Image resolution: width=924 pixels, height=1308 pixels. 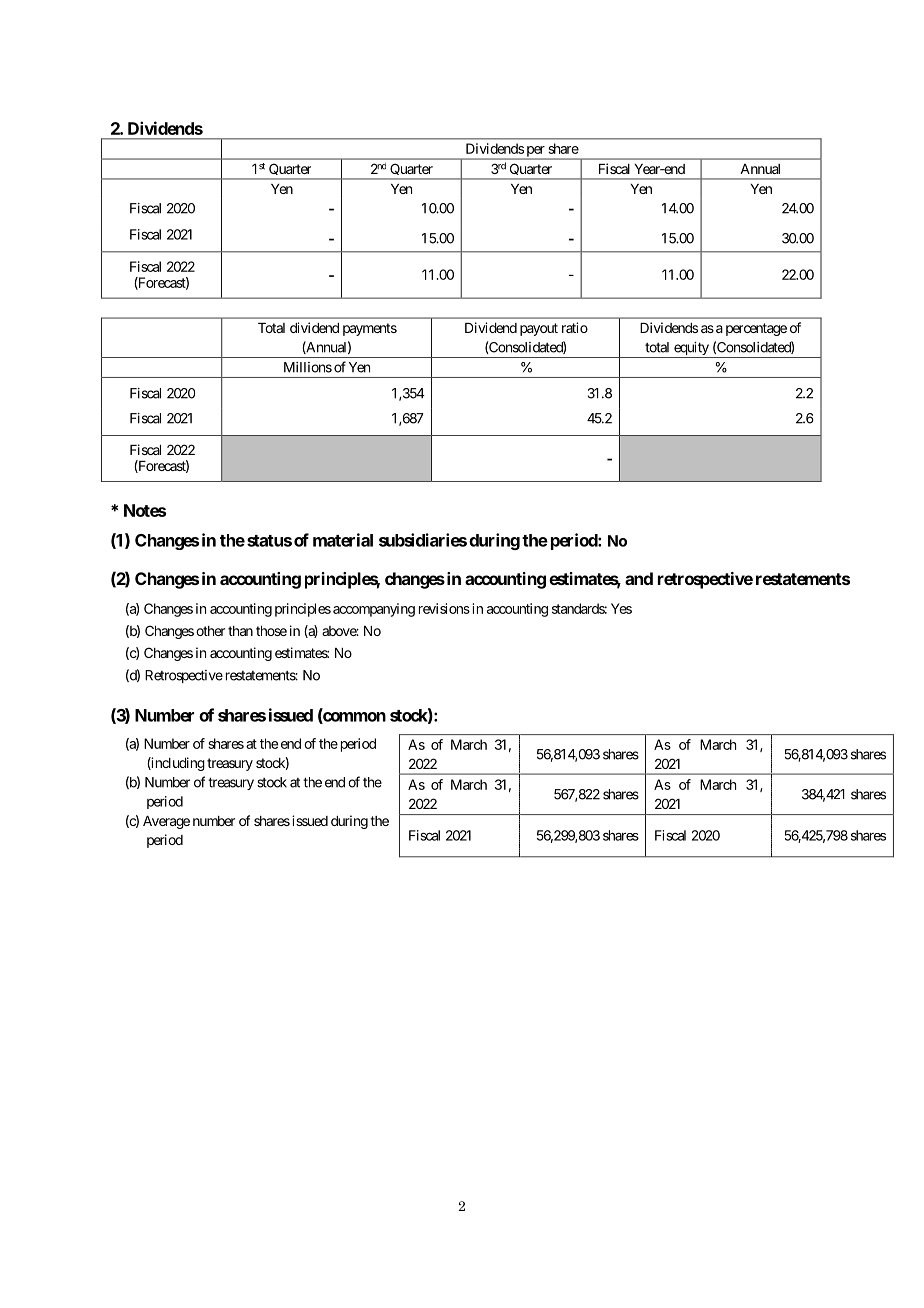 What do you see at coordinates (240, 631) in the document?
I see `than` at bounding box center [240, 631].
